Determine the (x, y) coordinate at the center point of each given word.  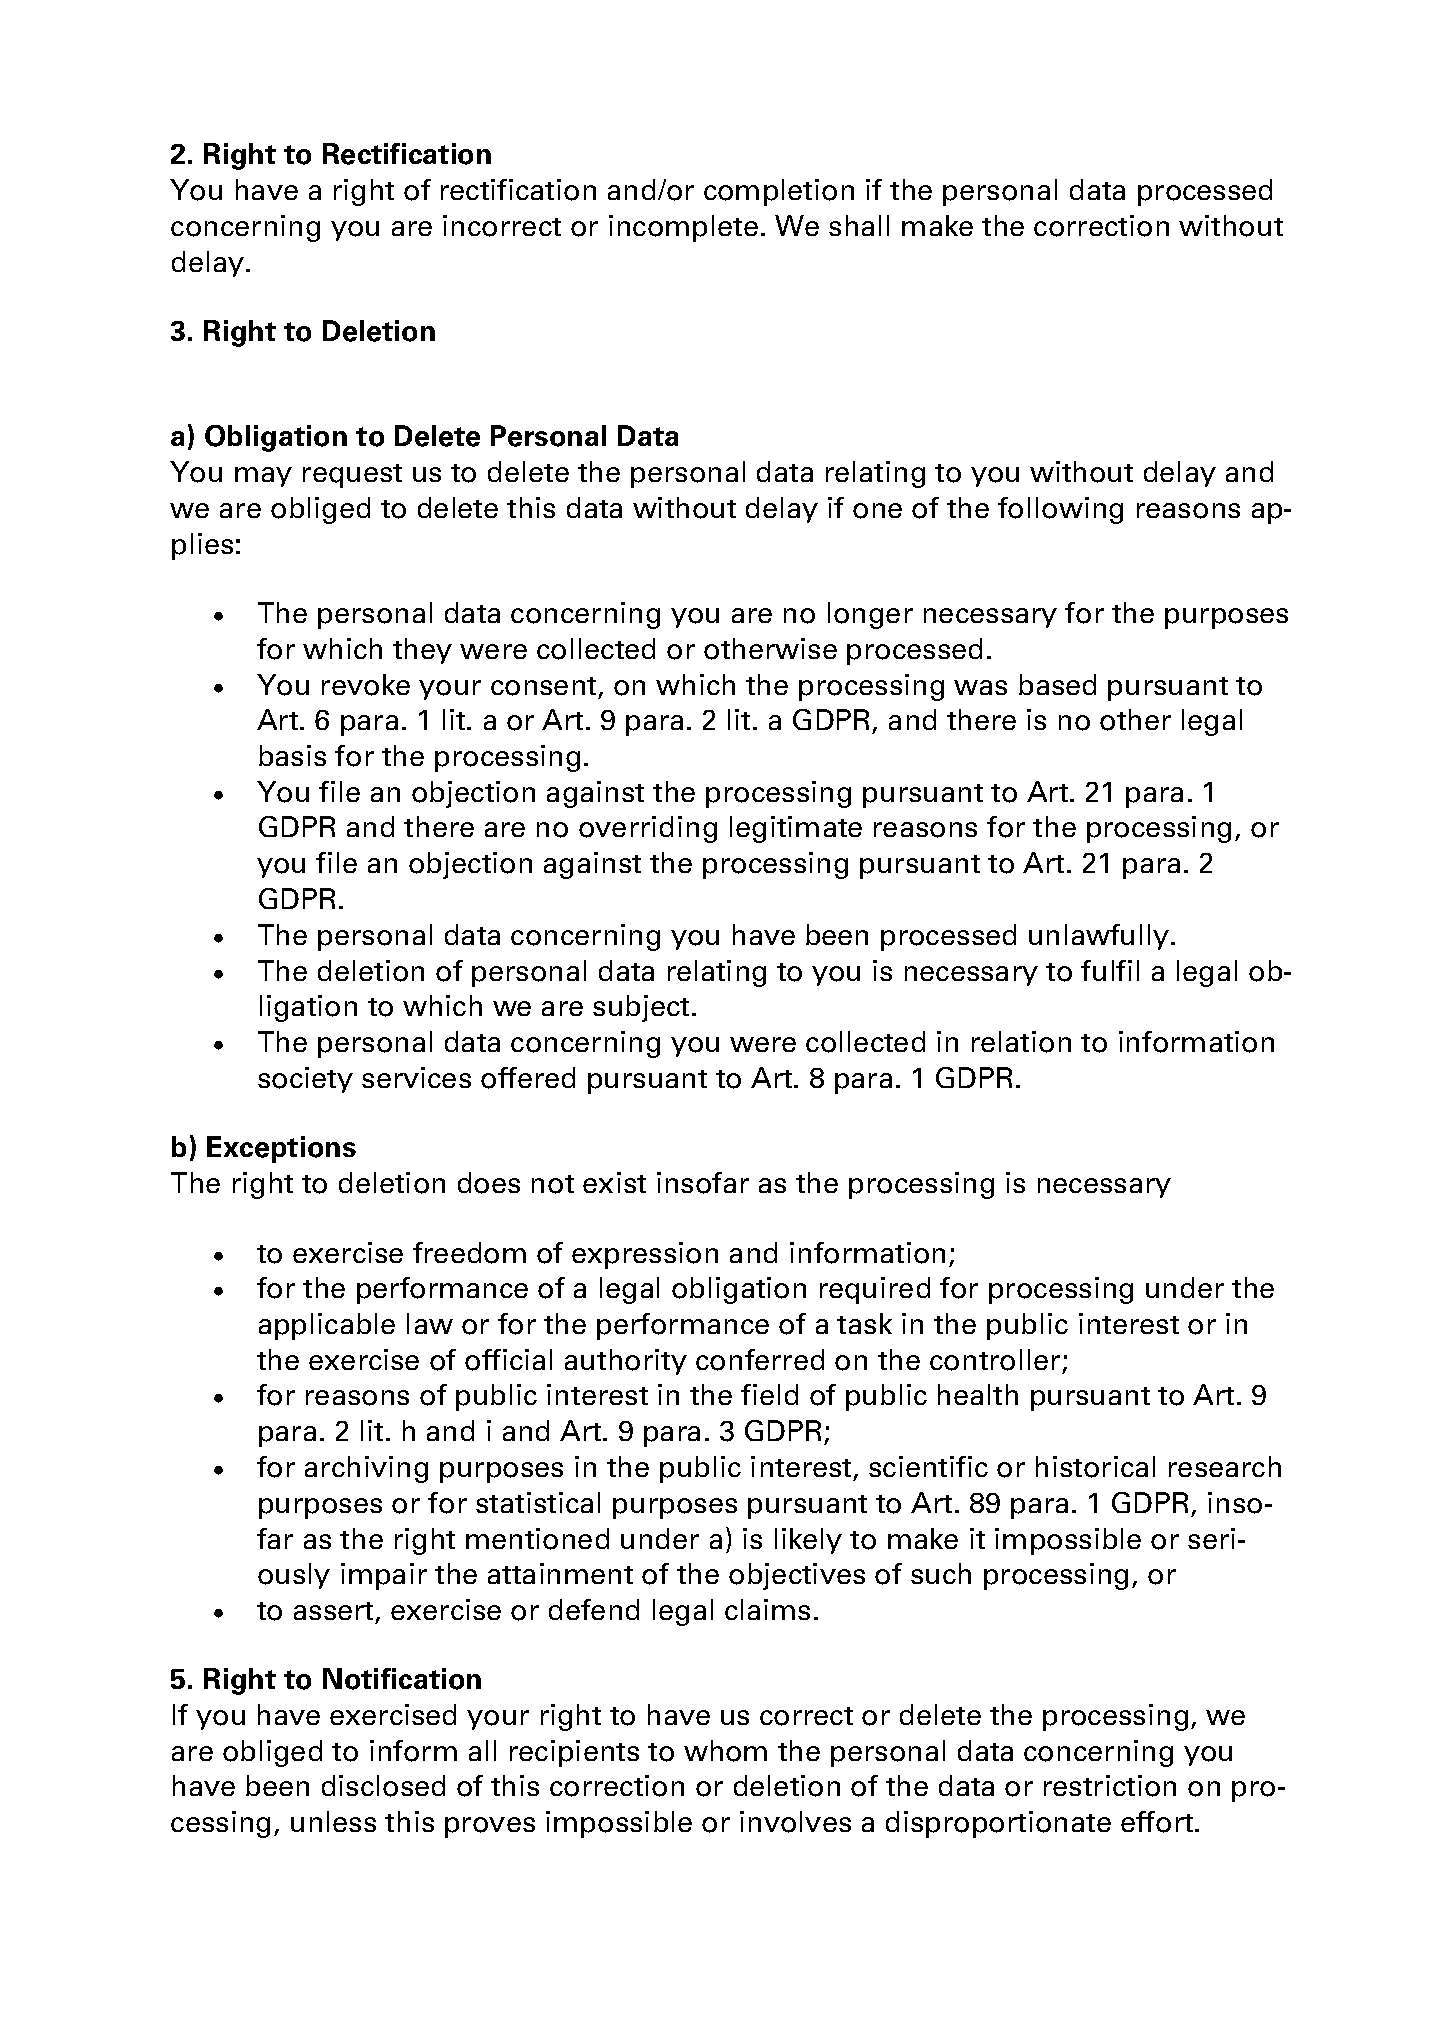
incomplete (683, 228)
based (1057, 684)
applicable (327, 1326)
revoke (366, 685)
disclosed (383, 1786)
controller (995, 1360)
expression (645, 1255)
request (352, 476)
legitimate (796, 829)
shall (859, 225)
